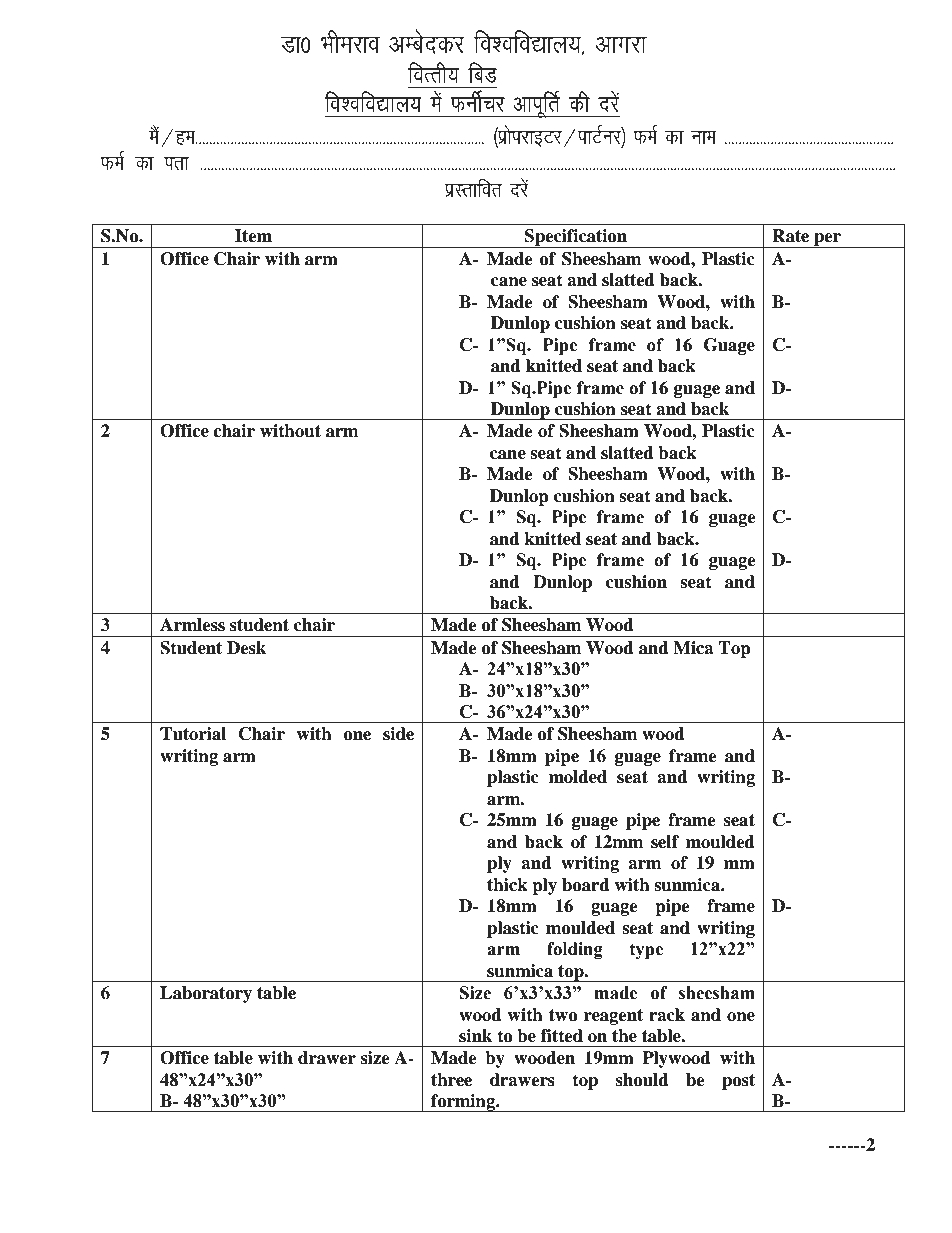 The width and height of the screenshot is (952, 1233). What do you see at coordinates (176, 163) in the screenshot?
I see `irk` at bounding box center [176, 163].
